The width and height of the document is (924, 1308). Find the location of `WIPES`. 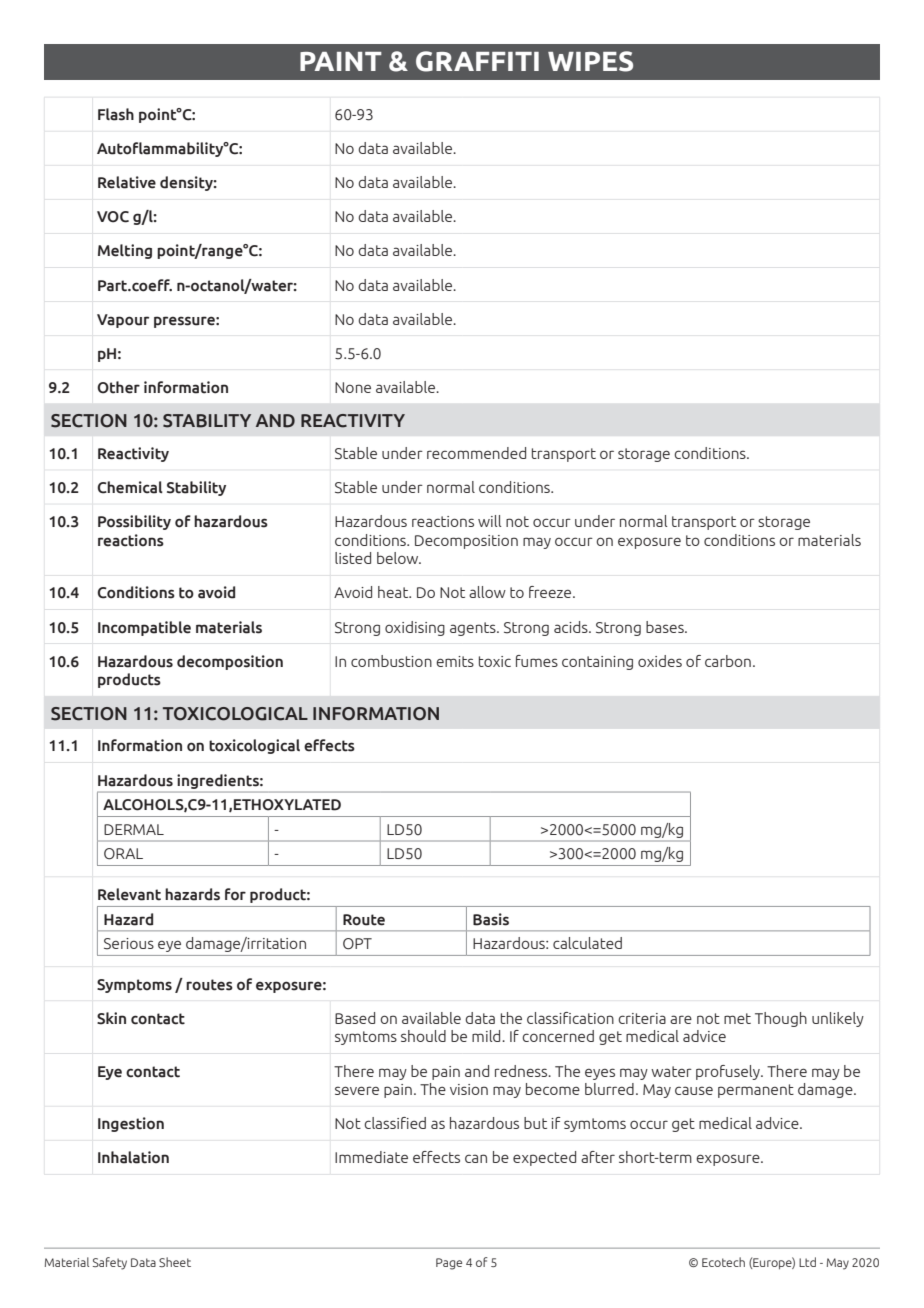

WIPES is located at coordinates (590, 61).
